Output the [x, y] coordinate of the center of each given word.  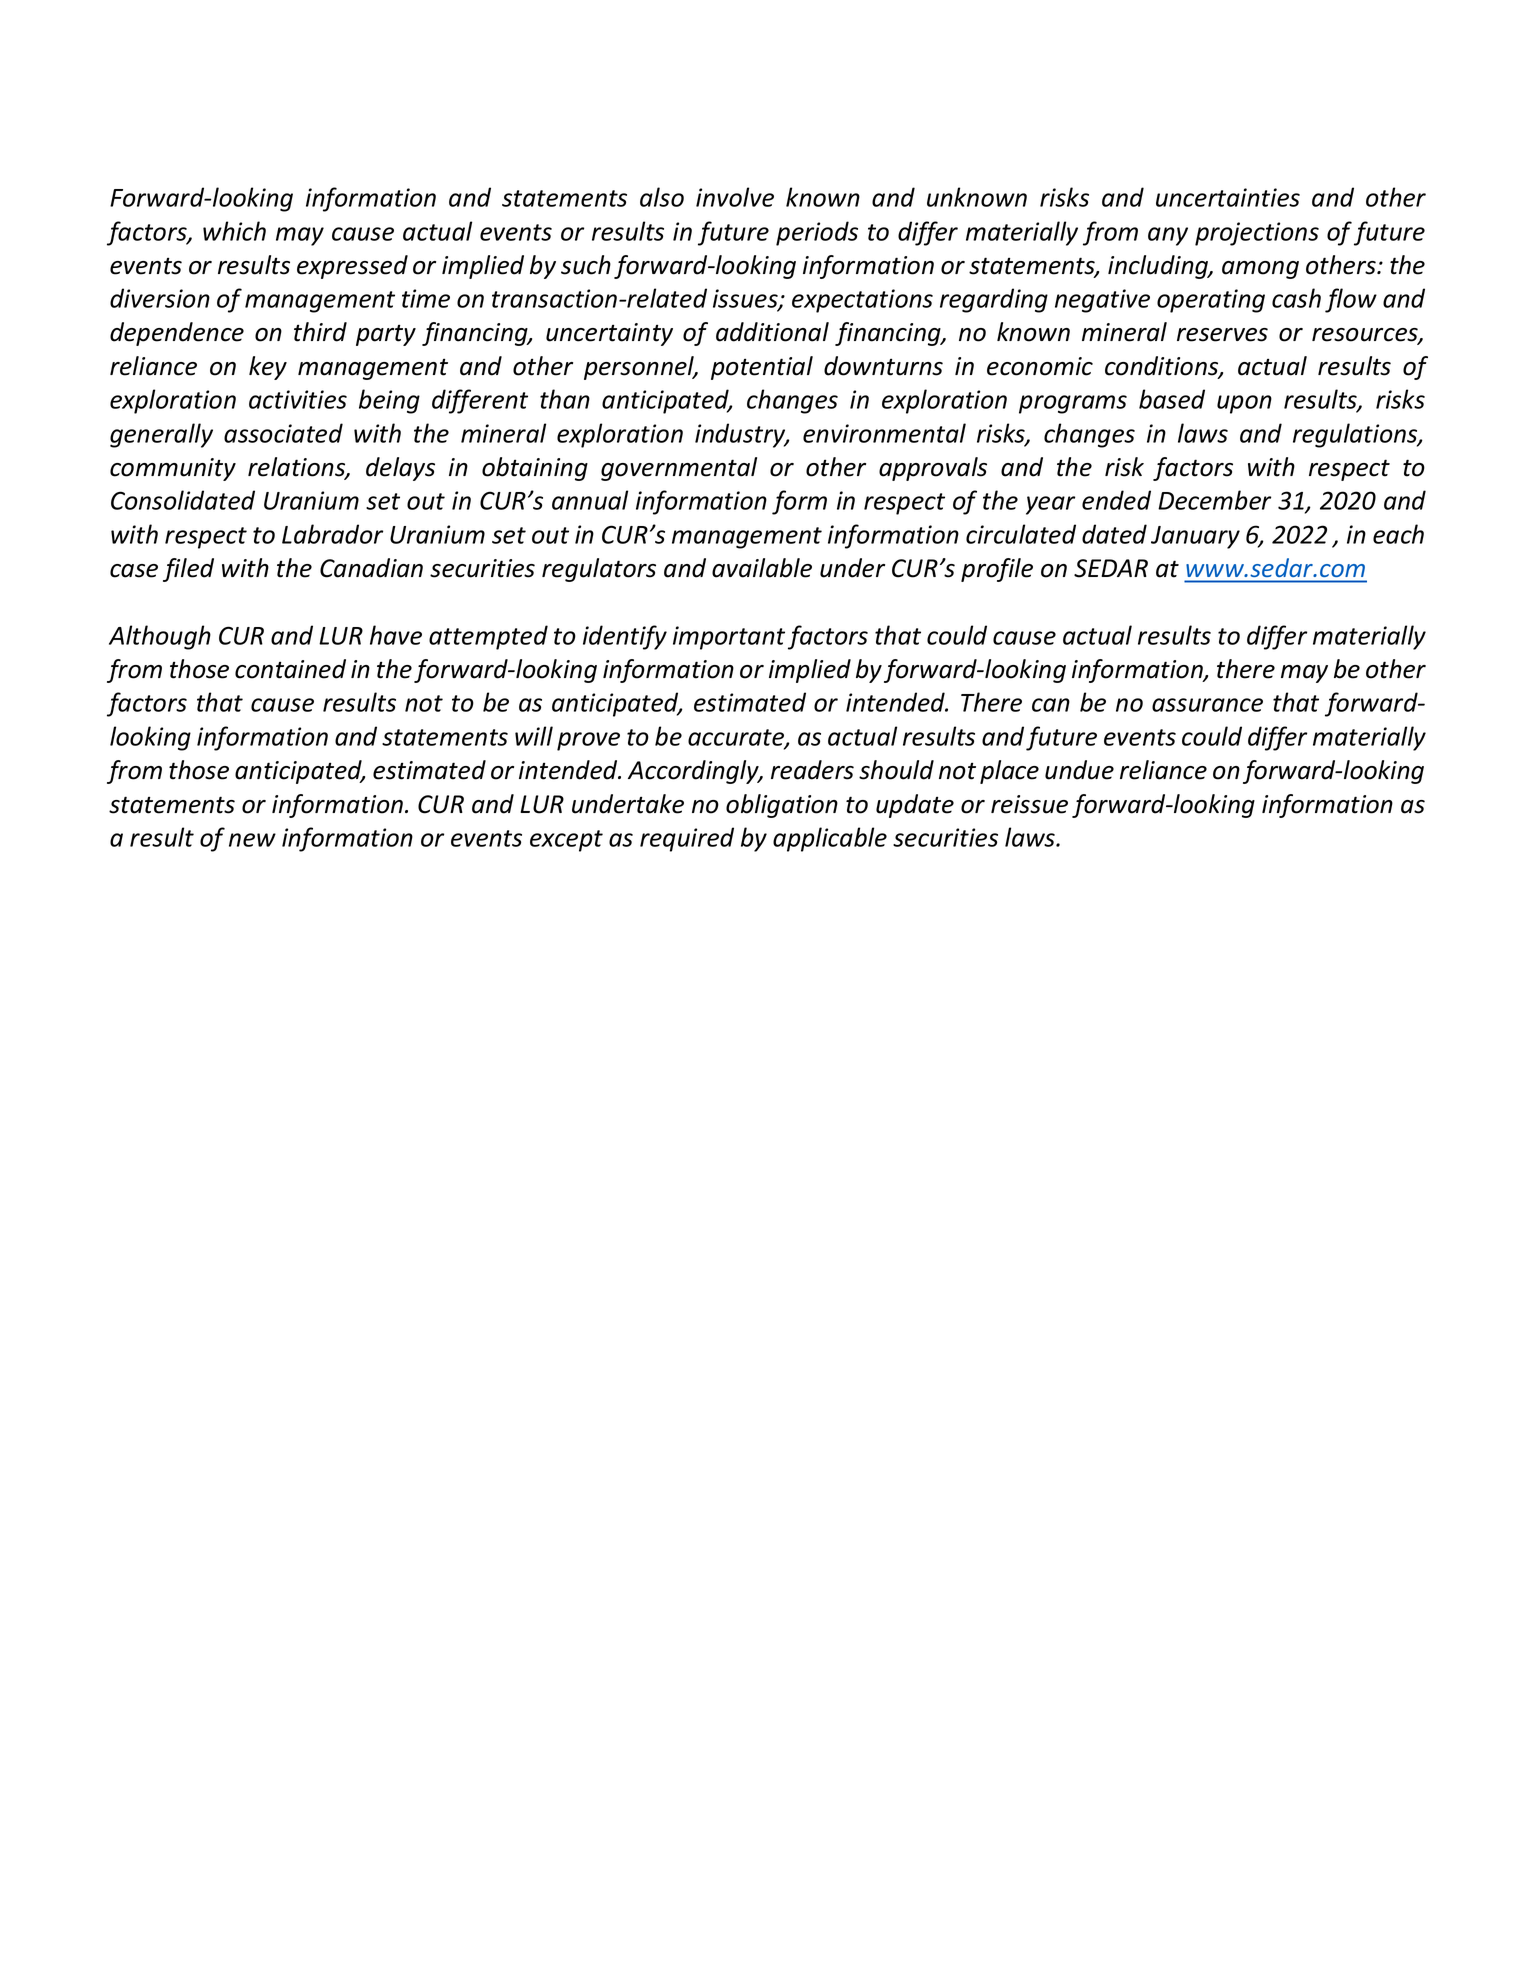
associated [283, 433]
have [396, 635]
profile [997, 570]
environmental [884, 433]
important [729, 638]
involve [735, 197]
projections [1257, 234]
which [234, 231]
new [252, 840]
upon [1244, 404]
